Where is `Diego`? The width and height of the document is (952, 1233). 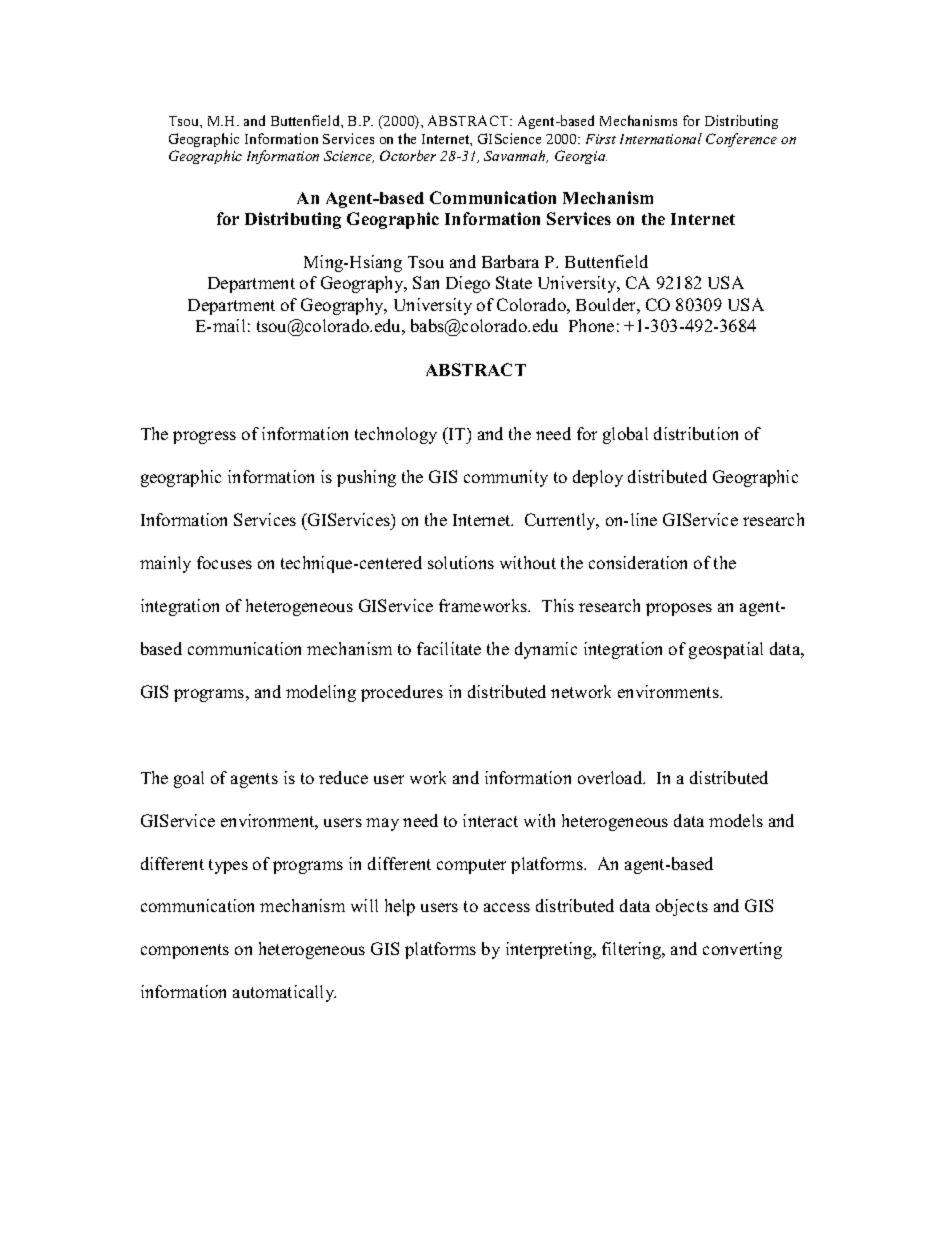 Diego is located at coordinates (468, 284).
